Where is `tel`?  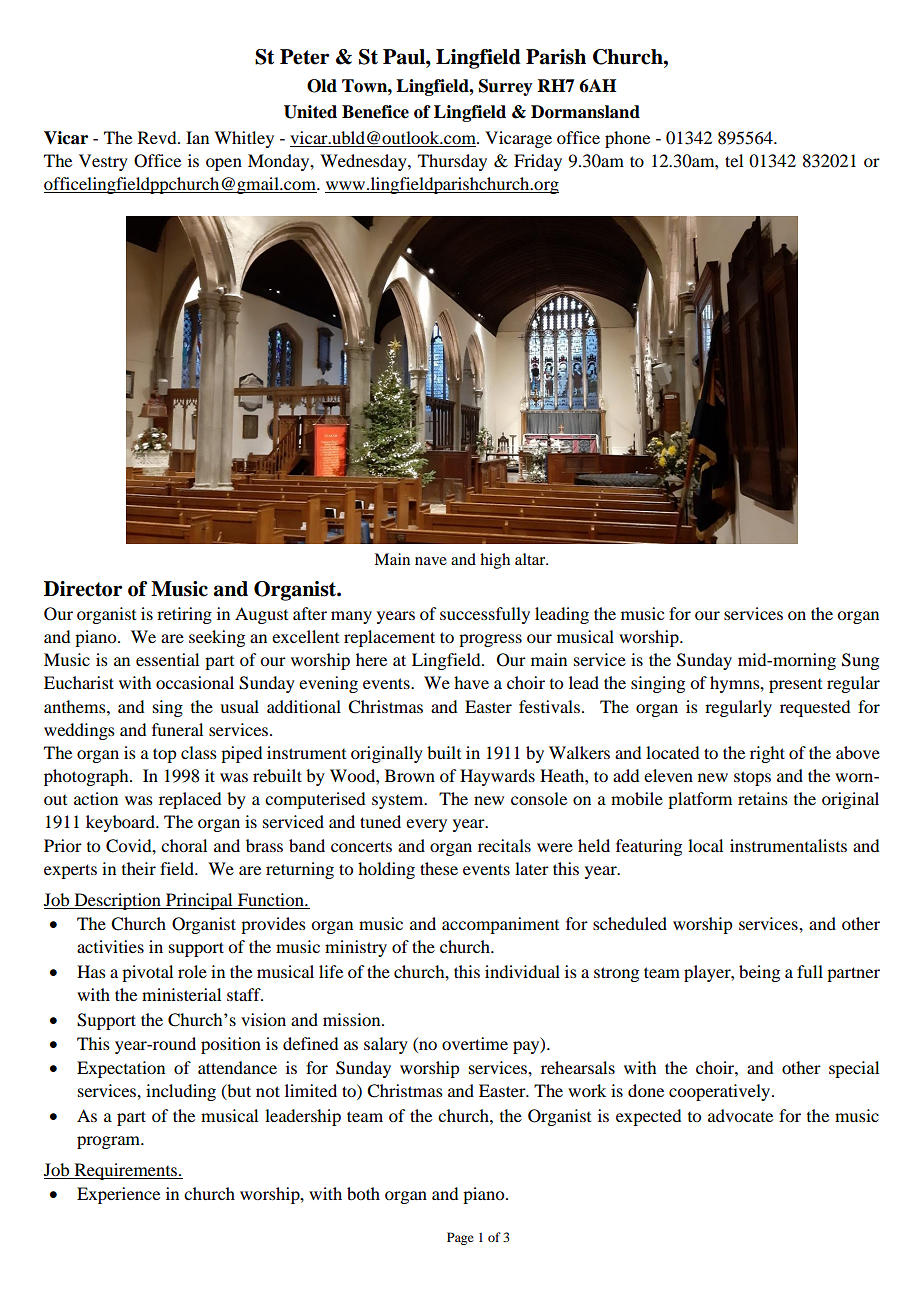 tel is located at coordinates (734, 160).
